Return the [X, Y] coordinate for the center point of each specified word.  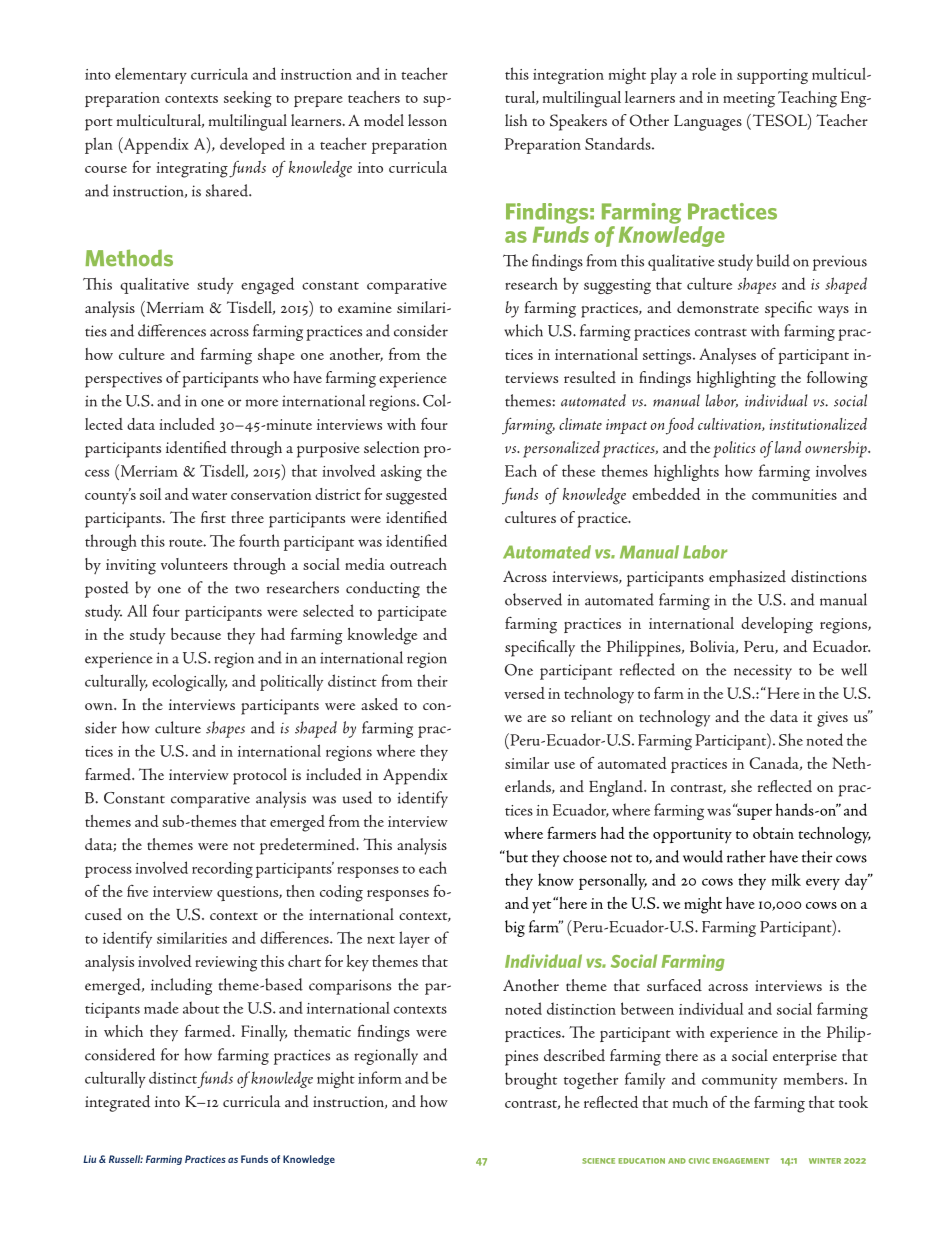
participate [412, 613]
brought [531, 1080]
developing [777, 625]
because [196, 634]
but [516, 856]
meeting [749, 100]
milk [786, 879]
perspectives [123, 380]
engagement [741, 1161]
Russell [126, 1159]
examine [365, 307]
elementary [151, 76]
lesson [427, 120]
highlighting [736, 379]
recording [222, 869]
